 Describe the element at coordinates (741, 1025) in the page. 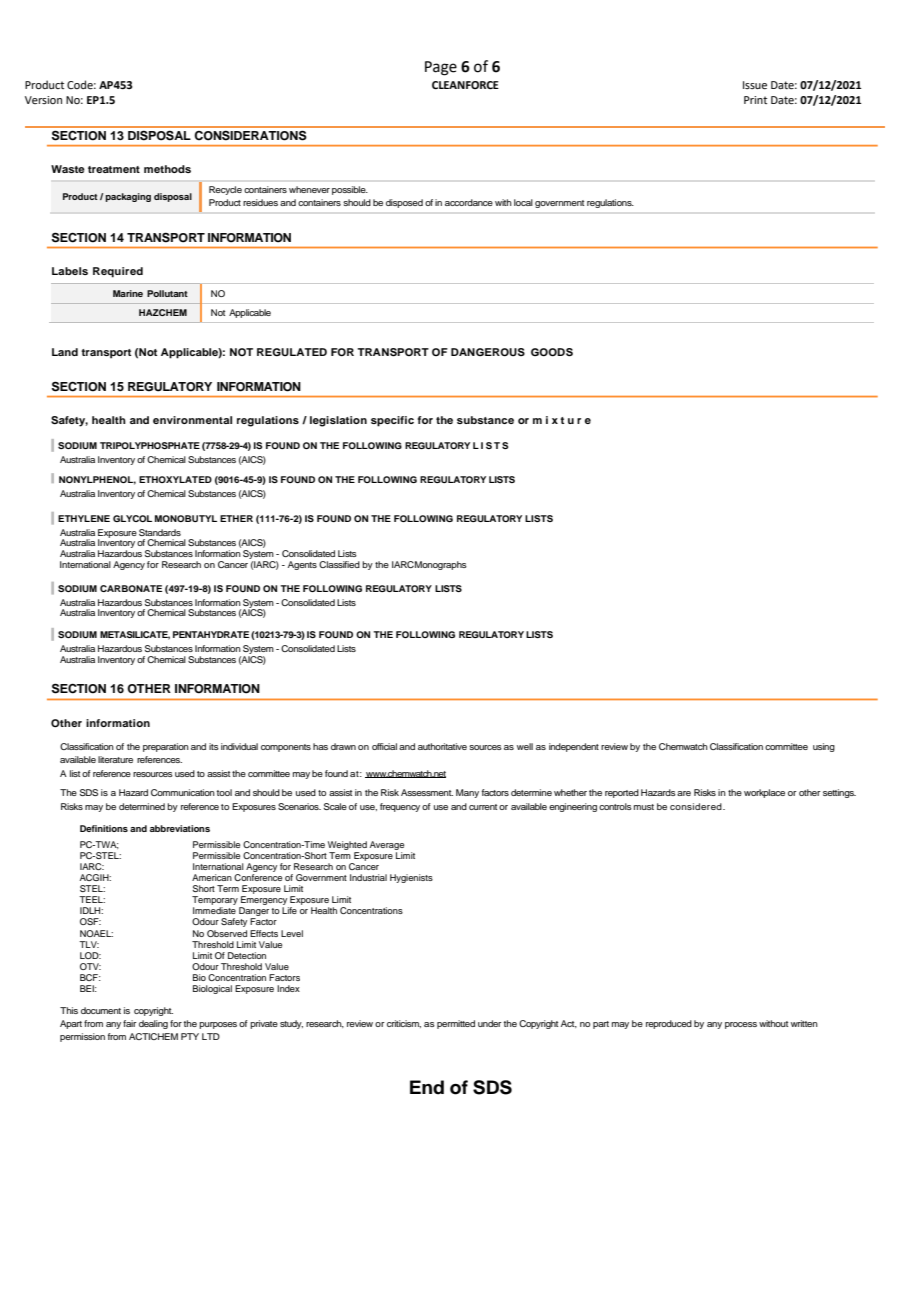

I see `process` at that location.
